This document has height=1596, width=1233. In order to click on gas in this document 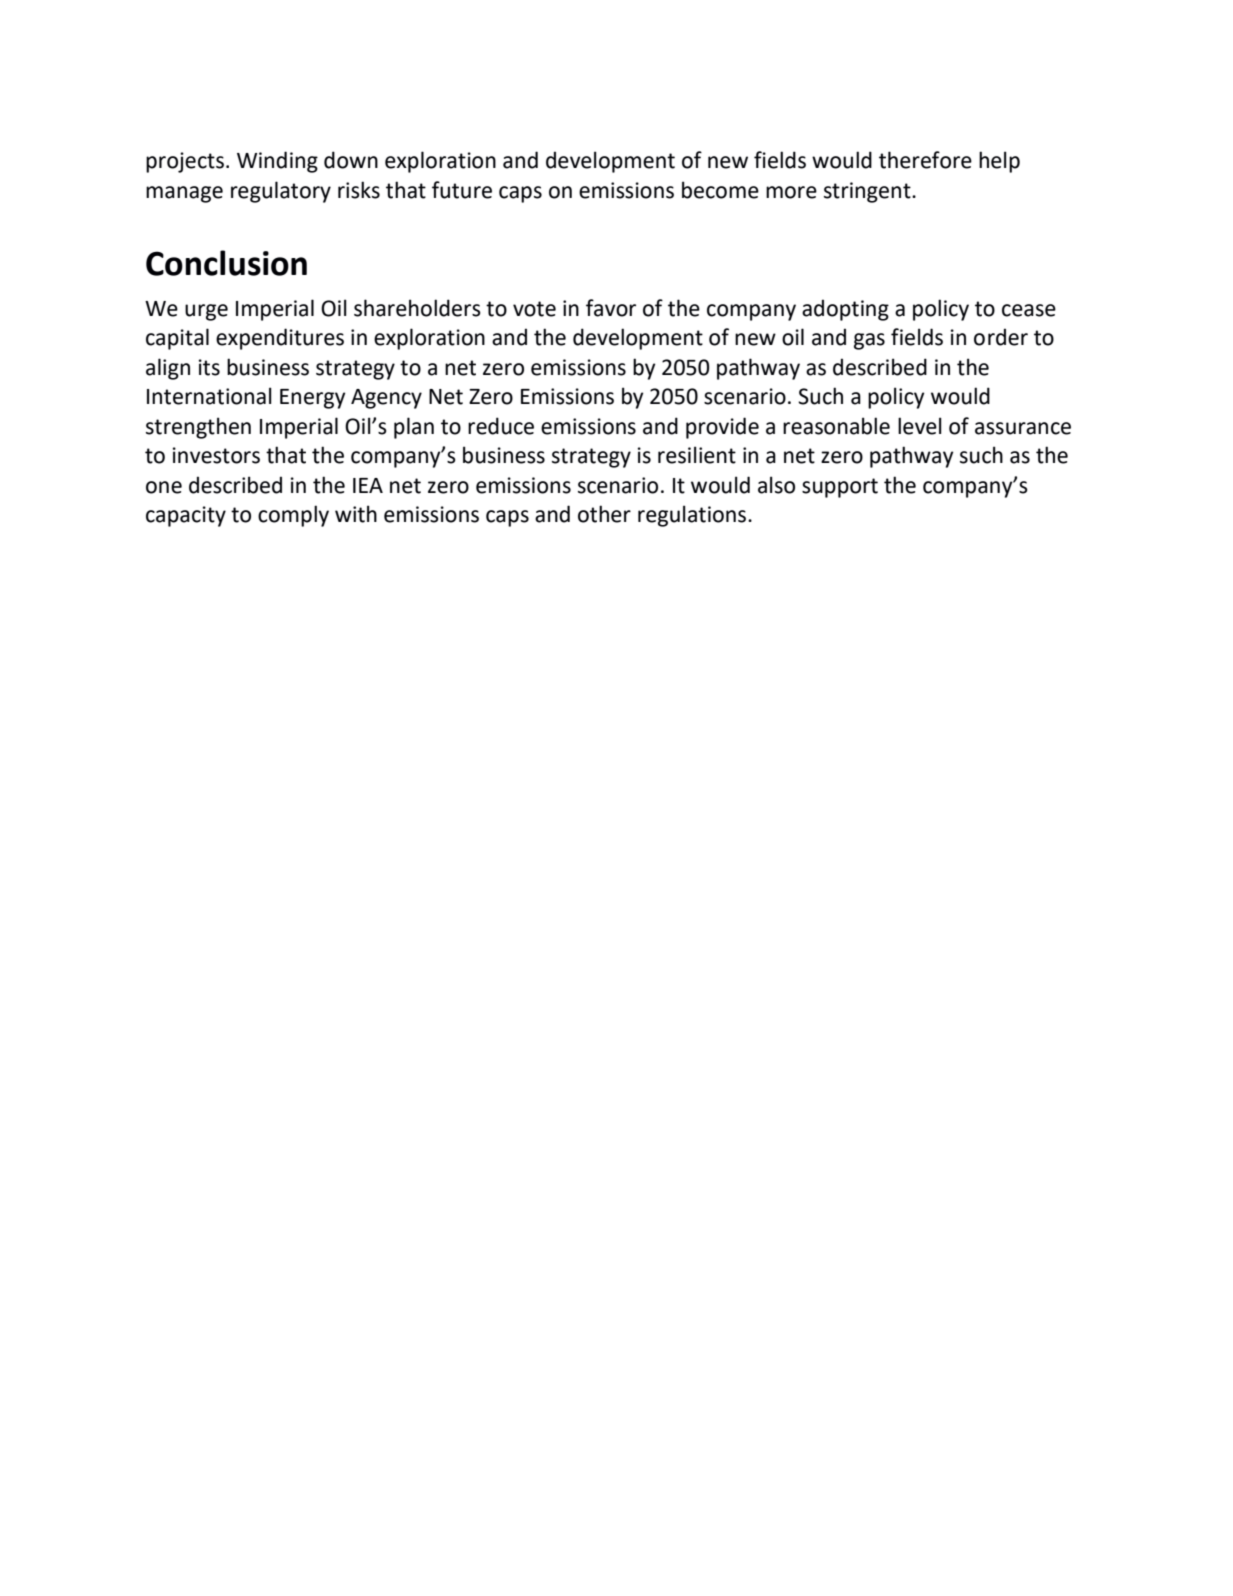, I will do `click(869, 341)`.
